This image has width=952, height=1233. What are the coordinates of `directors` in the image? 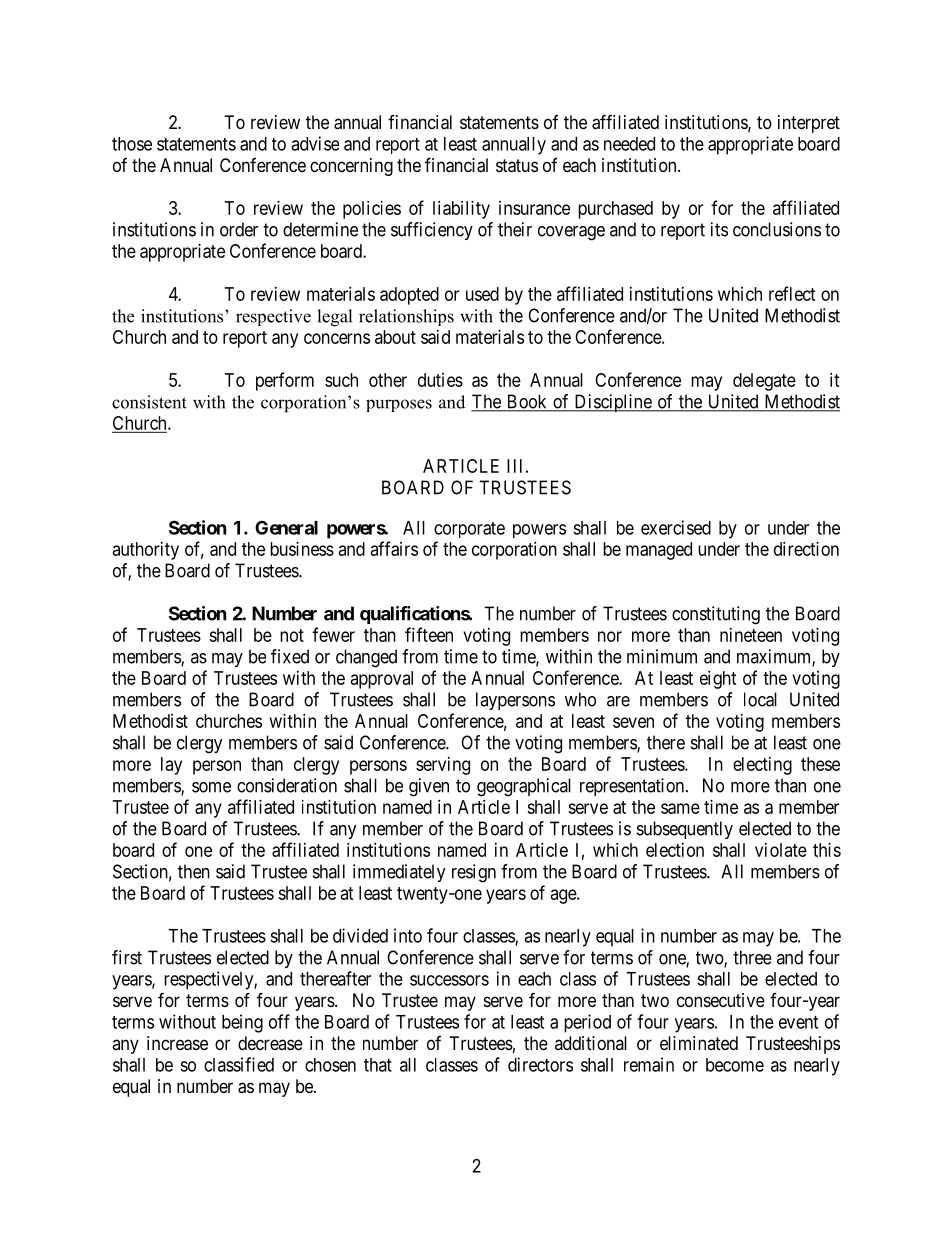 It's located at (540, 1064).
